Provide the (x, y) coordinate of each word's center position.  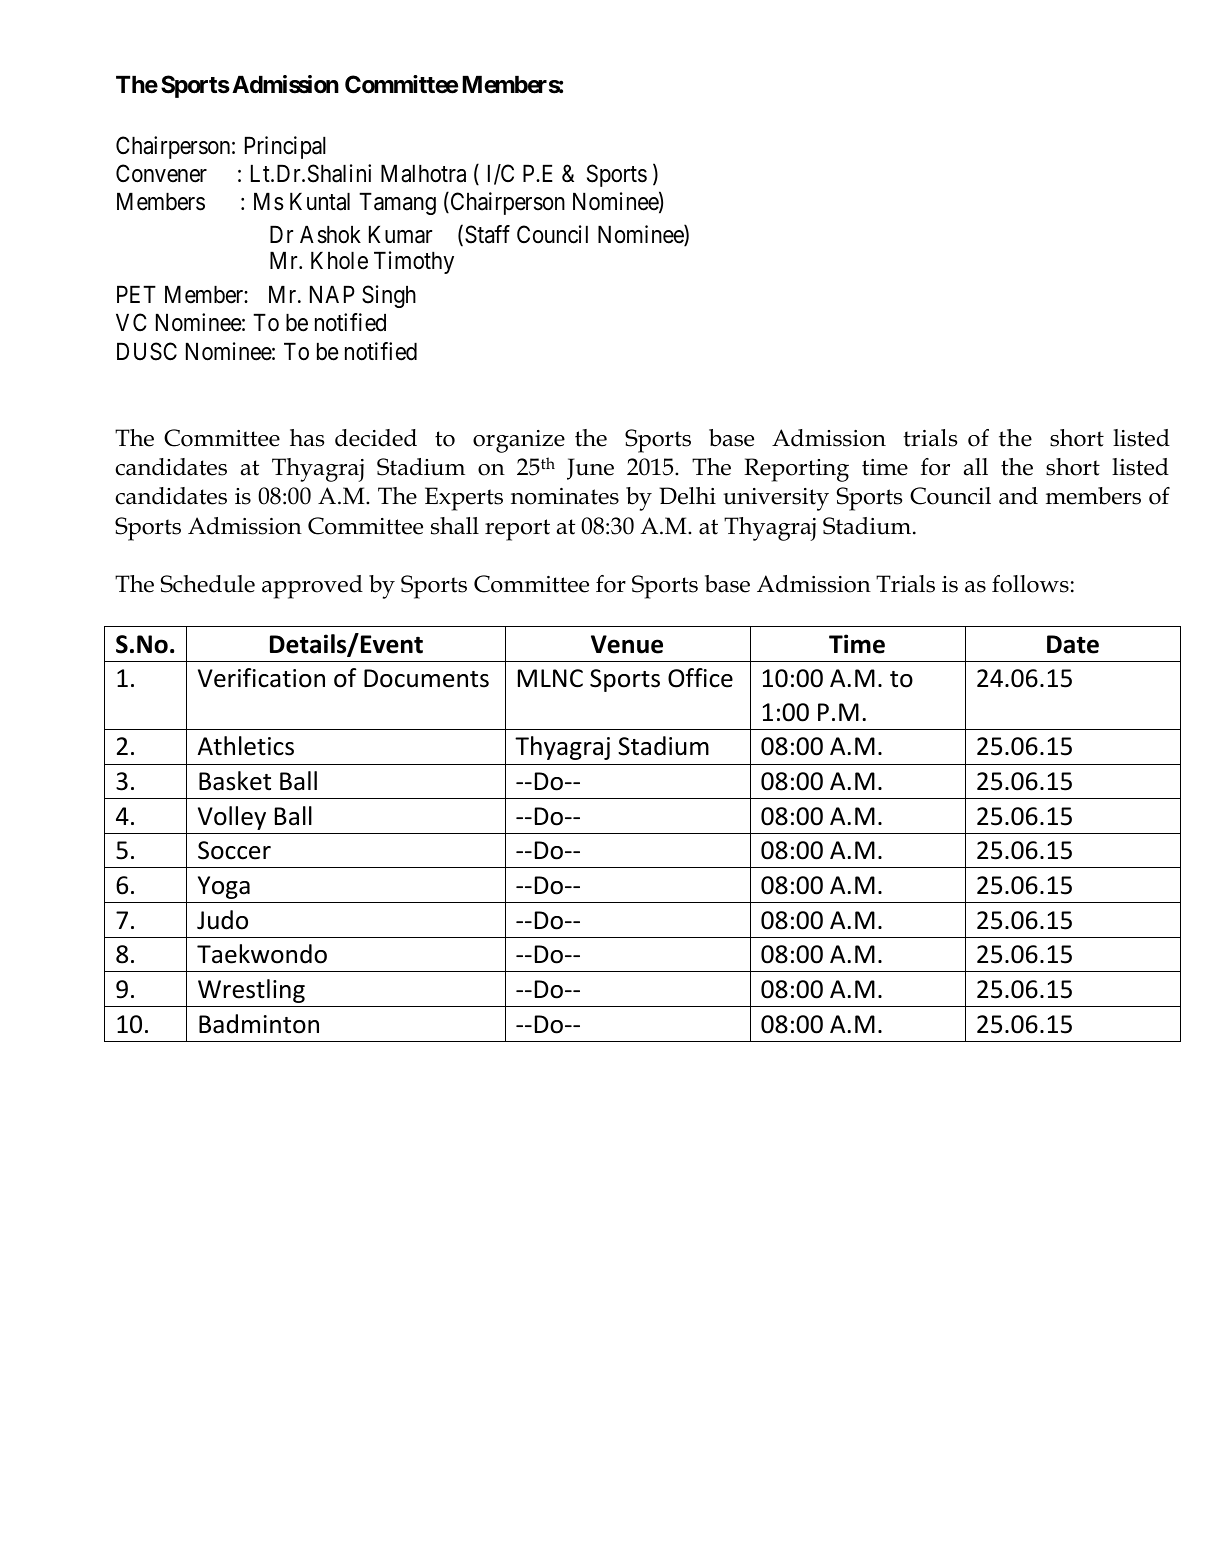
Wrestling (251, 991)
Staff (487, 234)
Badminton (259, 1024)
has (307, 438)
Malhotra (423, 174)
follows (1030, 584)
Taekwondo (262, 954)
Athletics (246, 746)
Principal (285, 147)
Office (700, 678)
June (590, 469)
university (776, 499)
